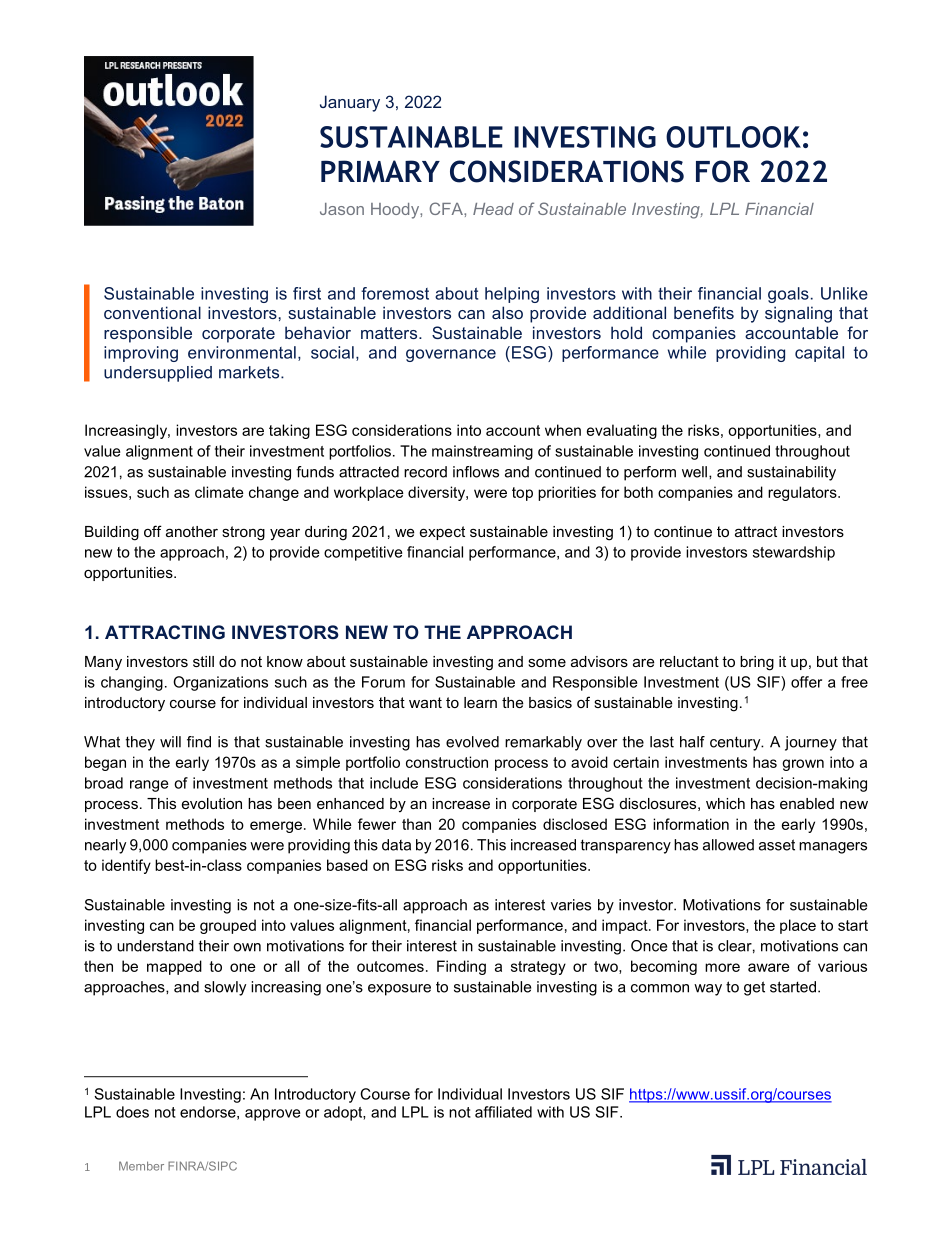 The width and height of the screenshot is (952, 1233). Describe the element at coordinates (503, 1112) in the screenshot. I see `affiliated` at that location.
